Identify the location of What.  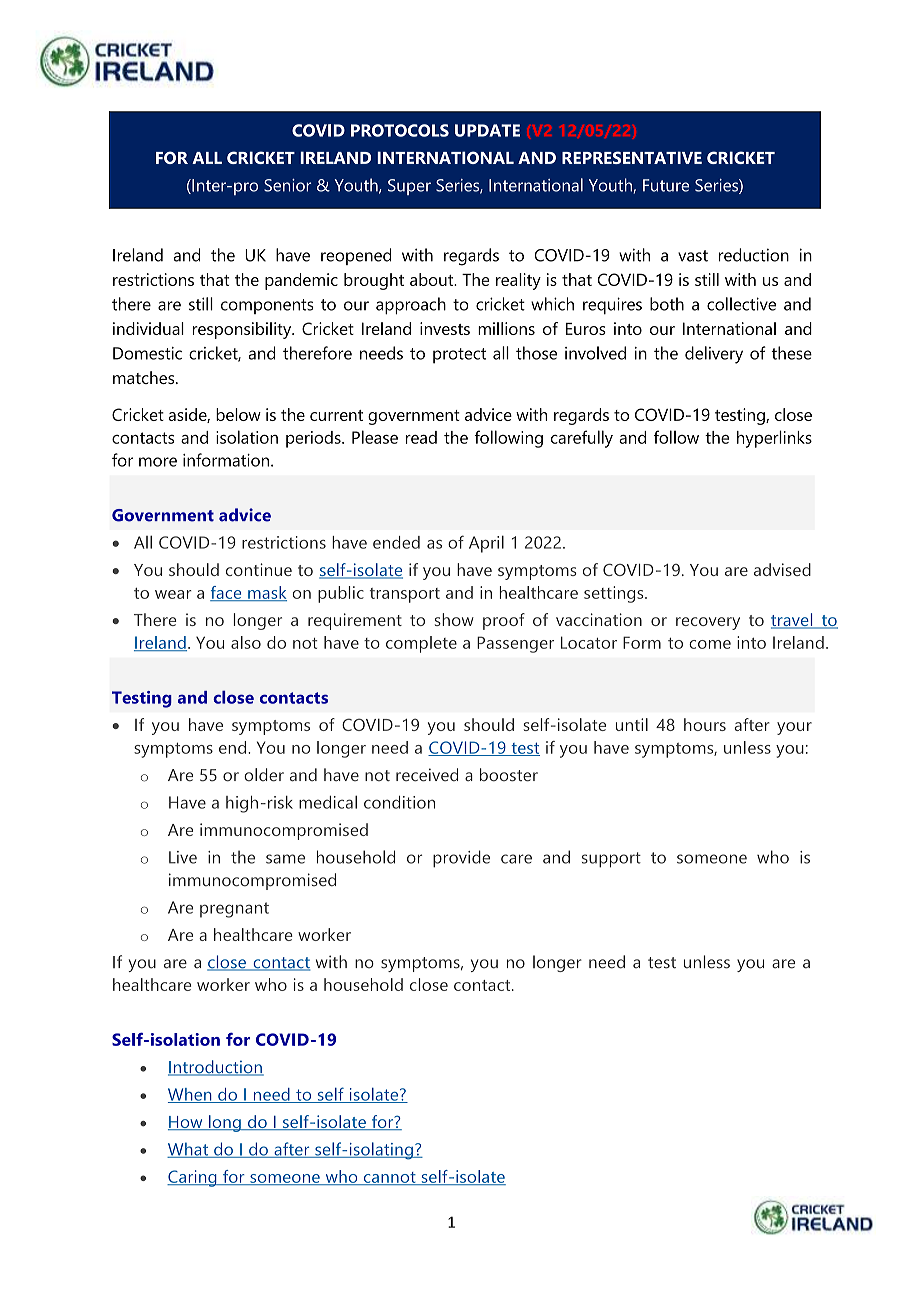
(188, 1150).
